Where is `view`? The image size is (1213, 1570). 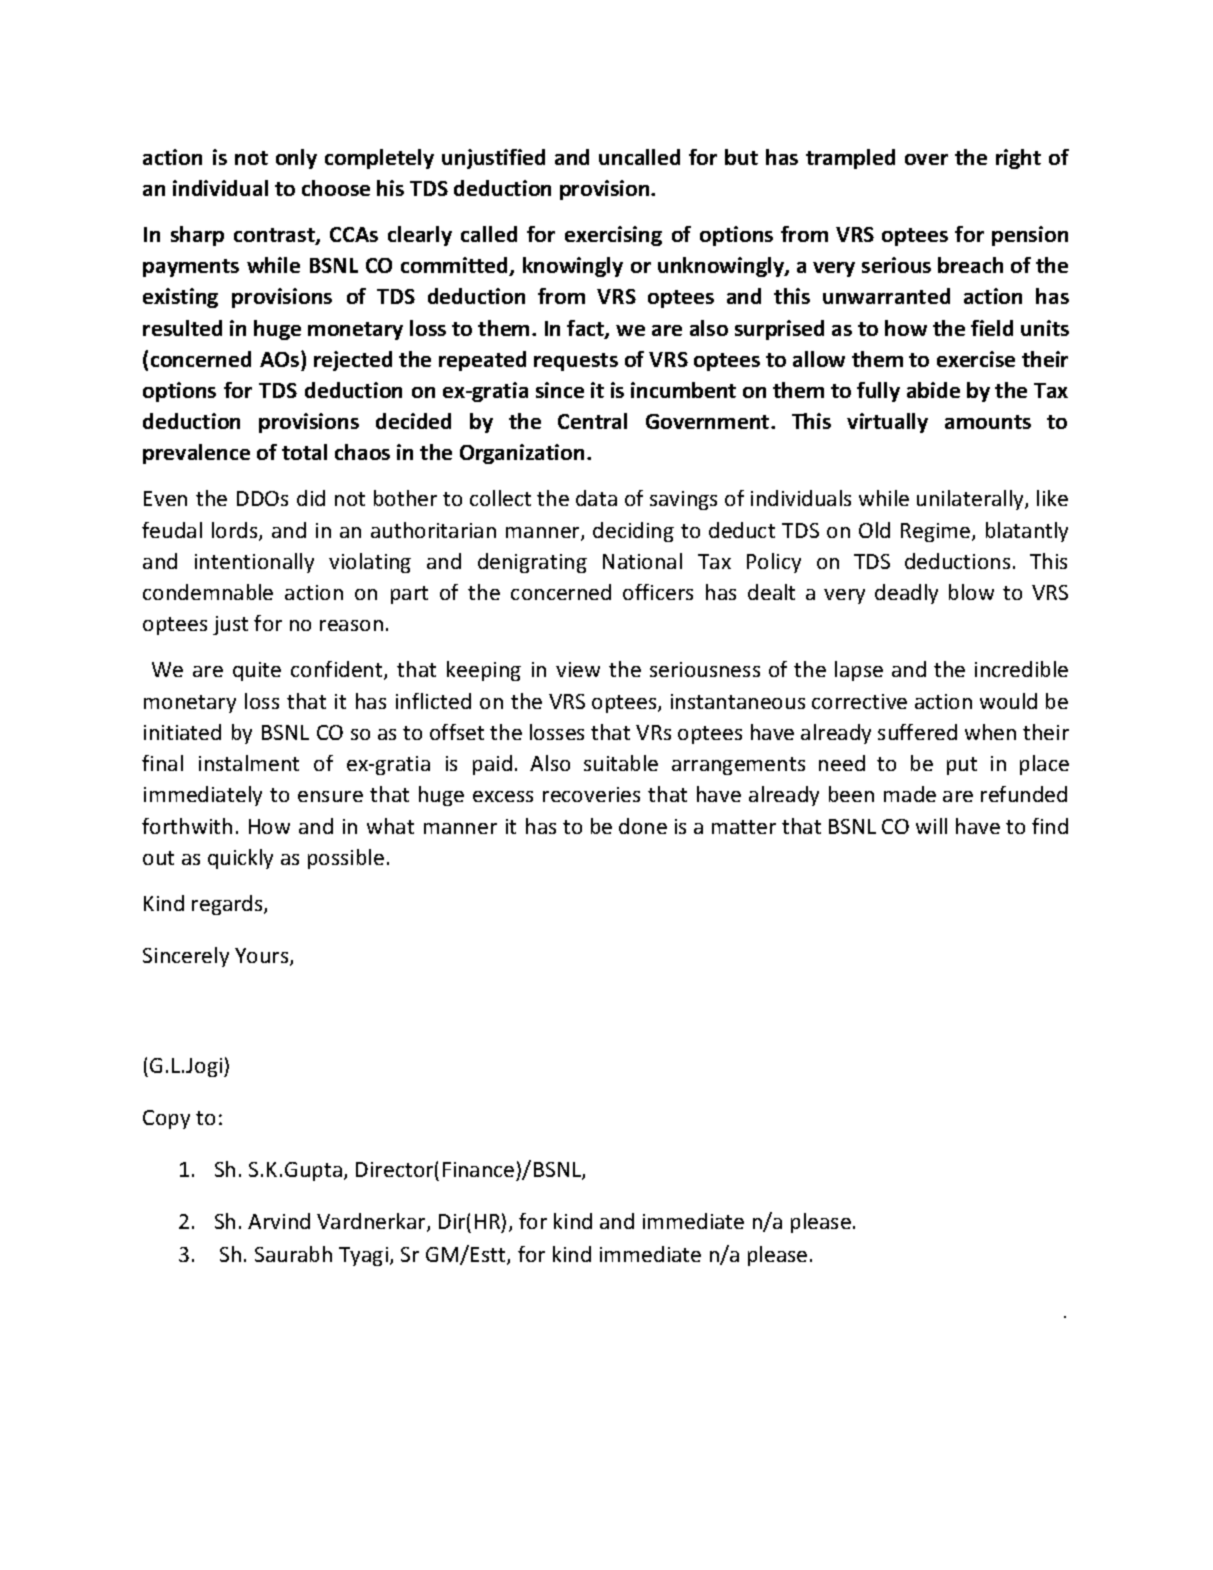 view is located at coordinates (578, 669).
